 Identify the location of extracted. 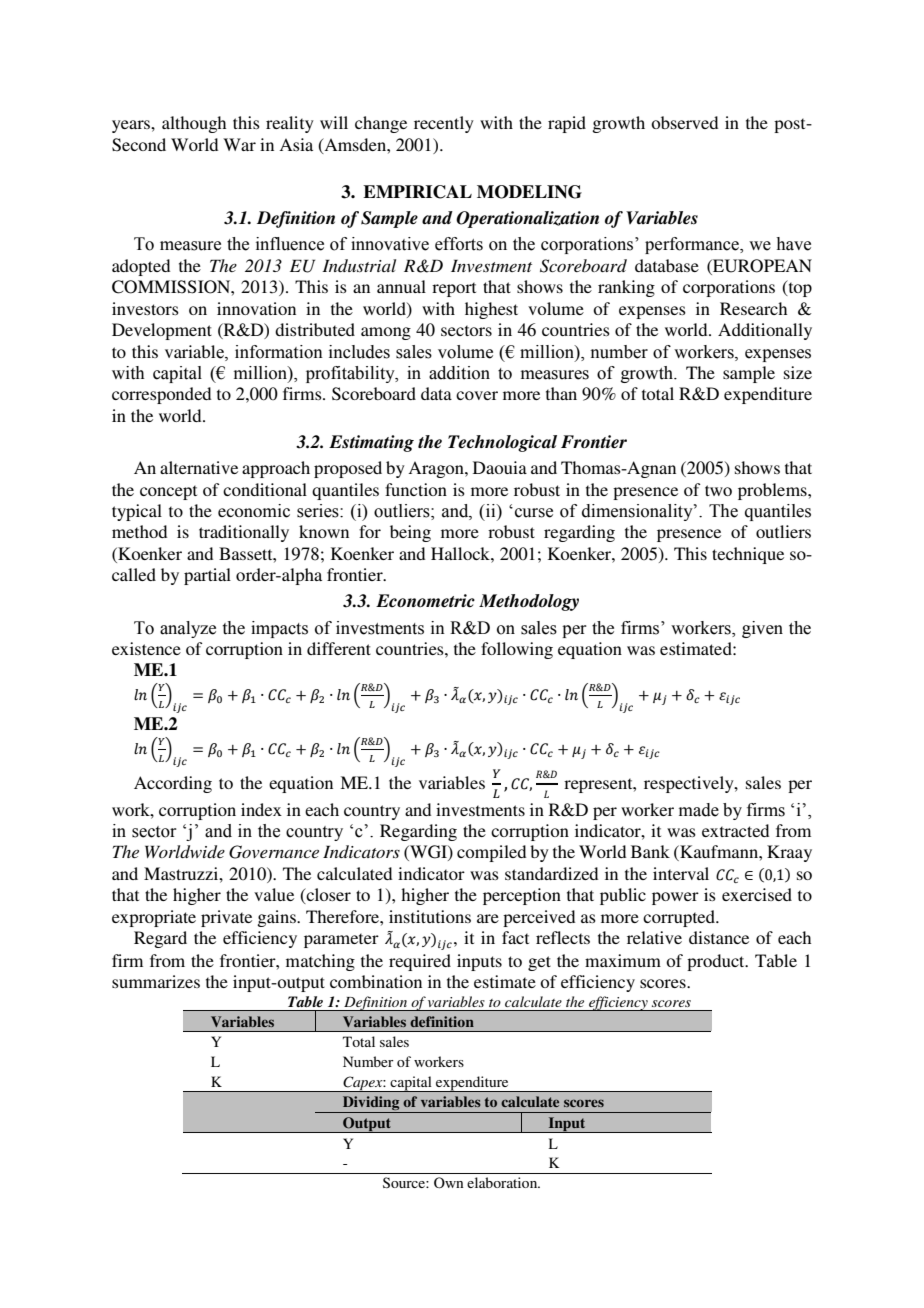
(735, 830).
